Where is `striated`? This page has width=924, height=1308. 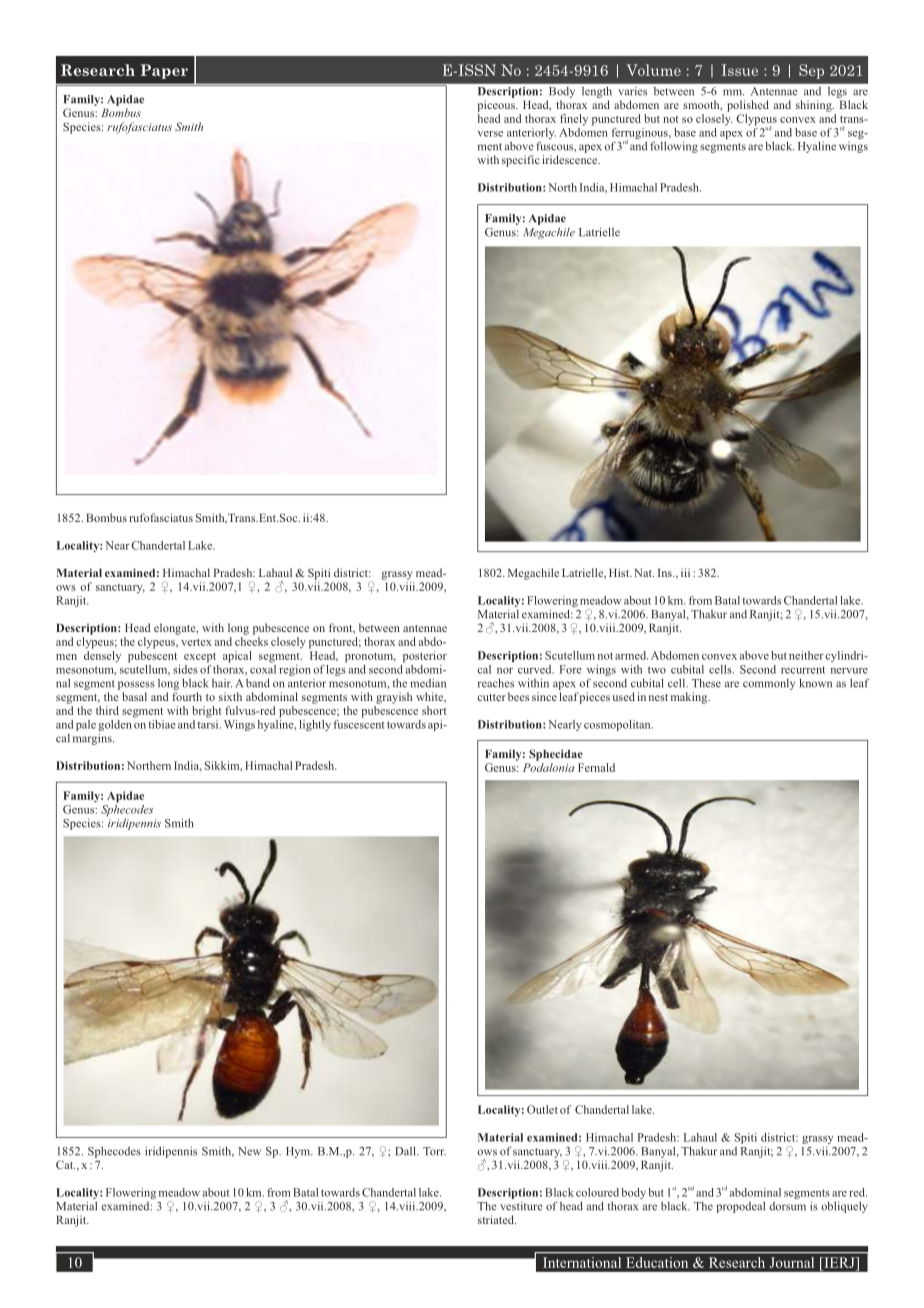 striated is located at coordinates (497, 1219).
